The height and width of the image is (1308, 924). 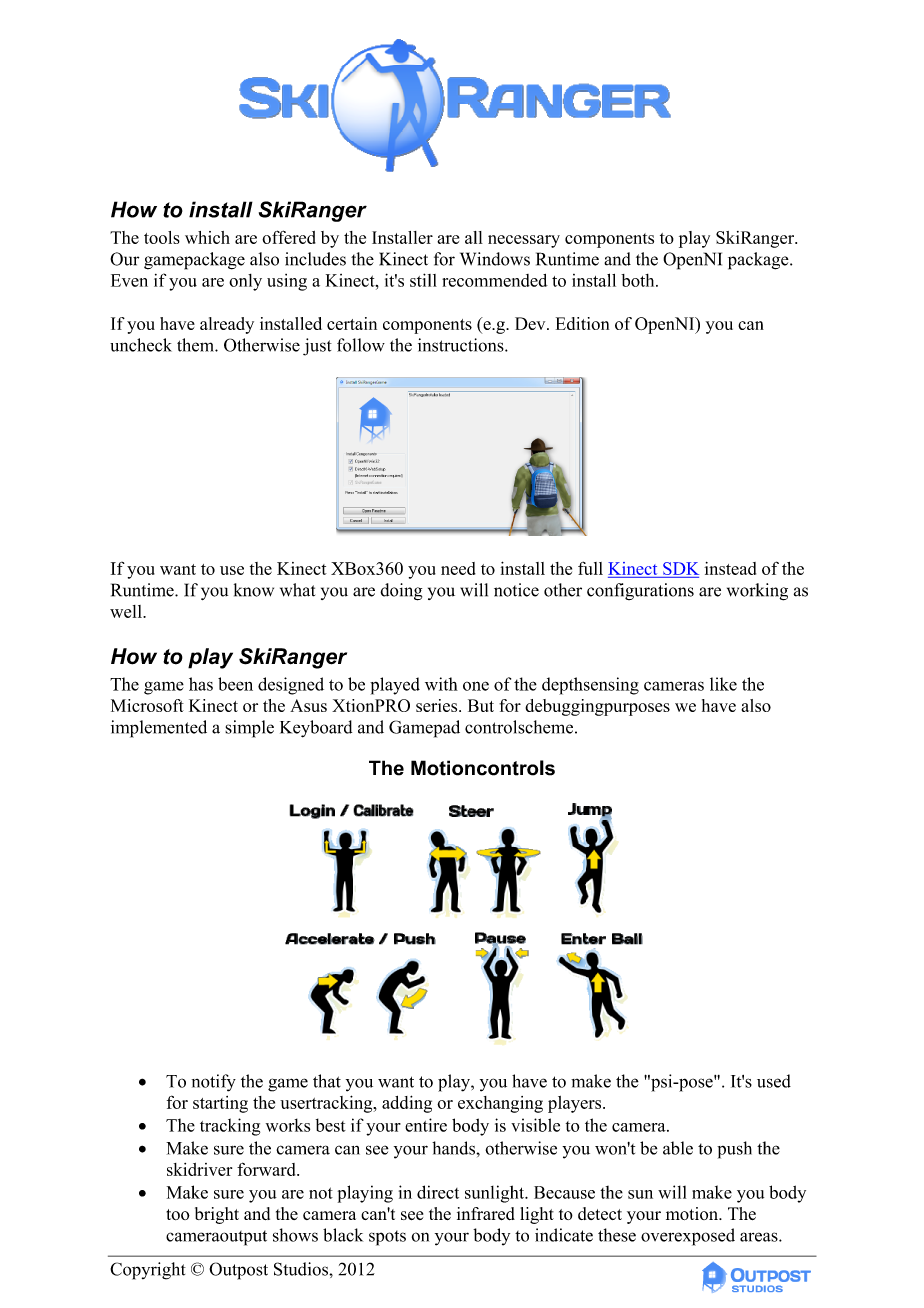 What do you see at coordinates (423, 280) in the image?
I see `still` at bounding box center [423, 280].
